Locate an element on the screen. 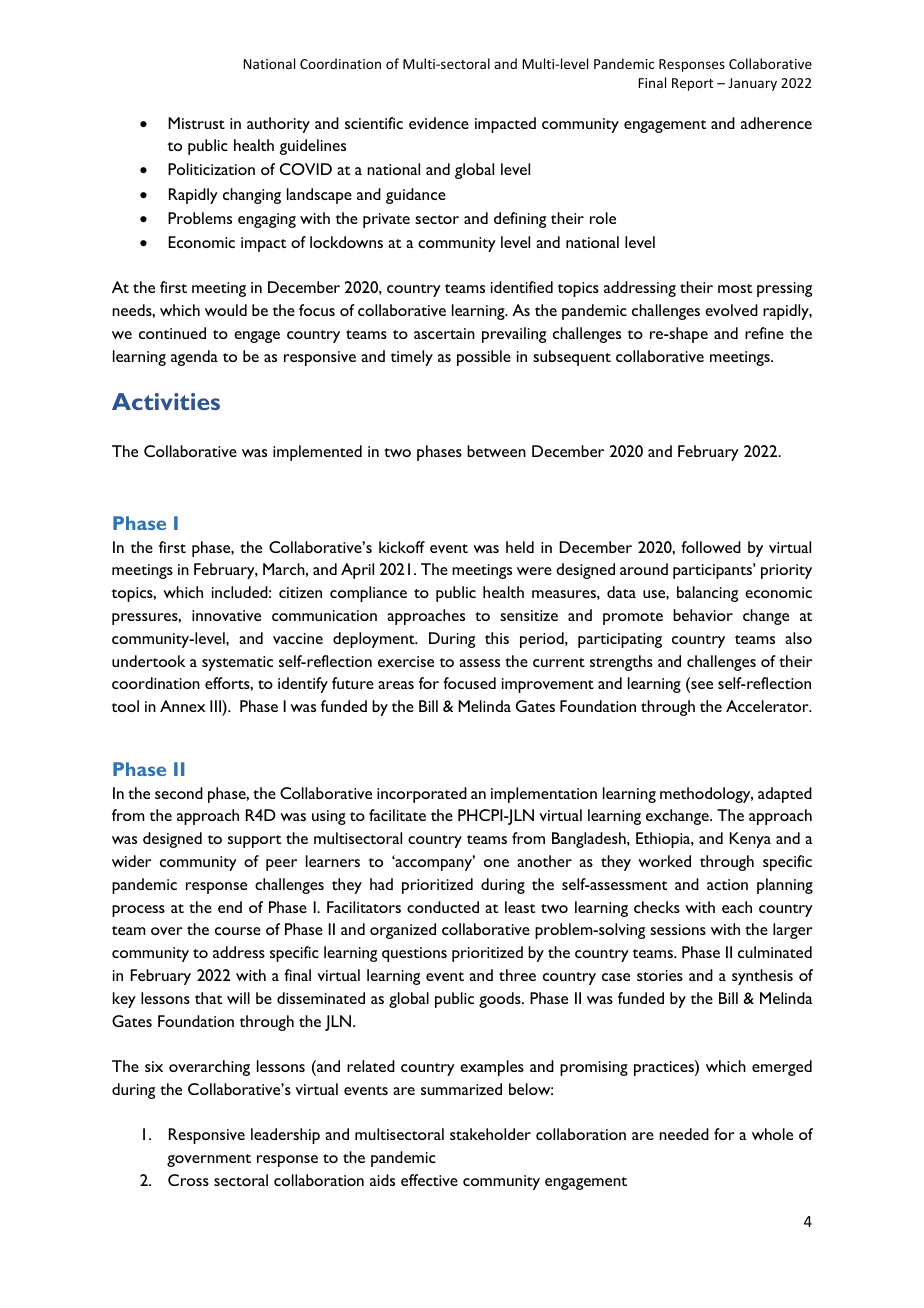 Image resolution: width=924 pixels, height=1308 pixels. Cross is located at coordinates (188, 1180).
